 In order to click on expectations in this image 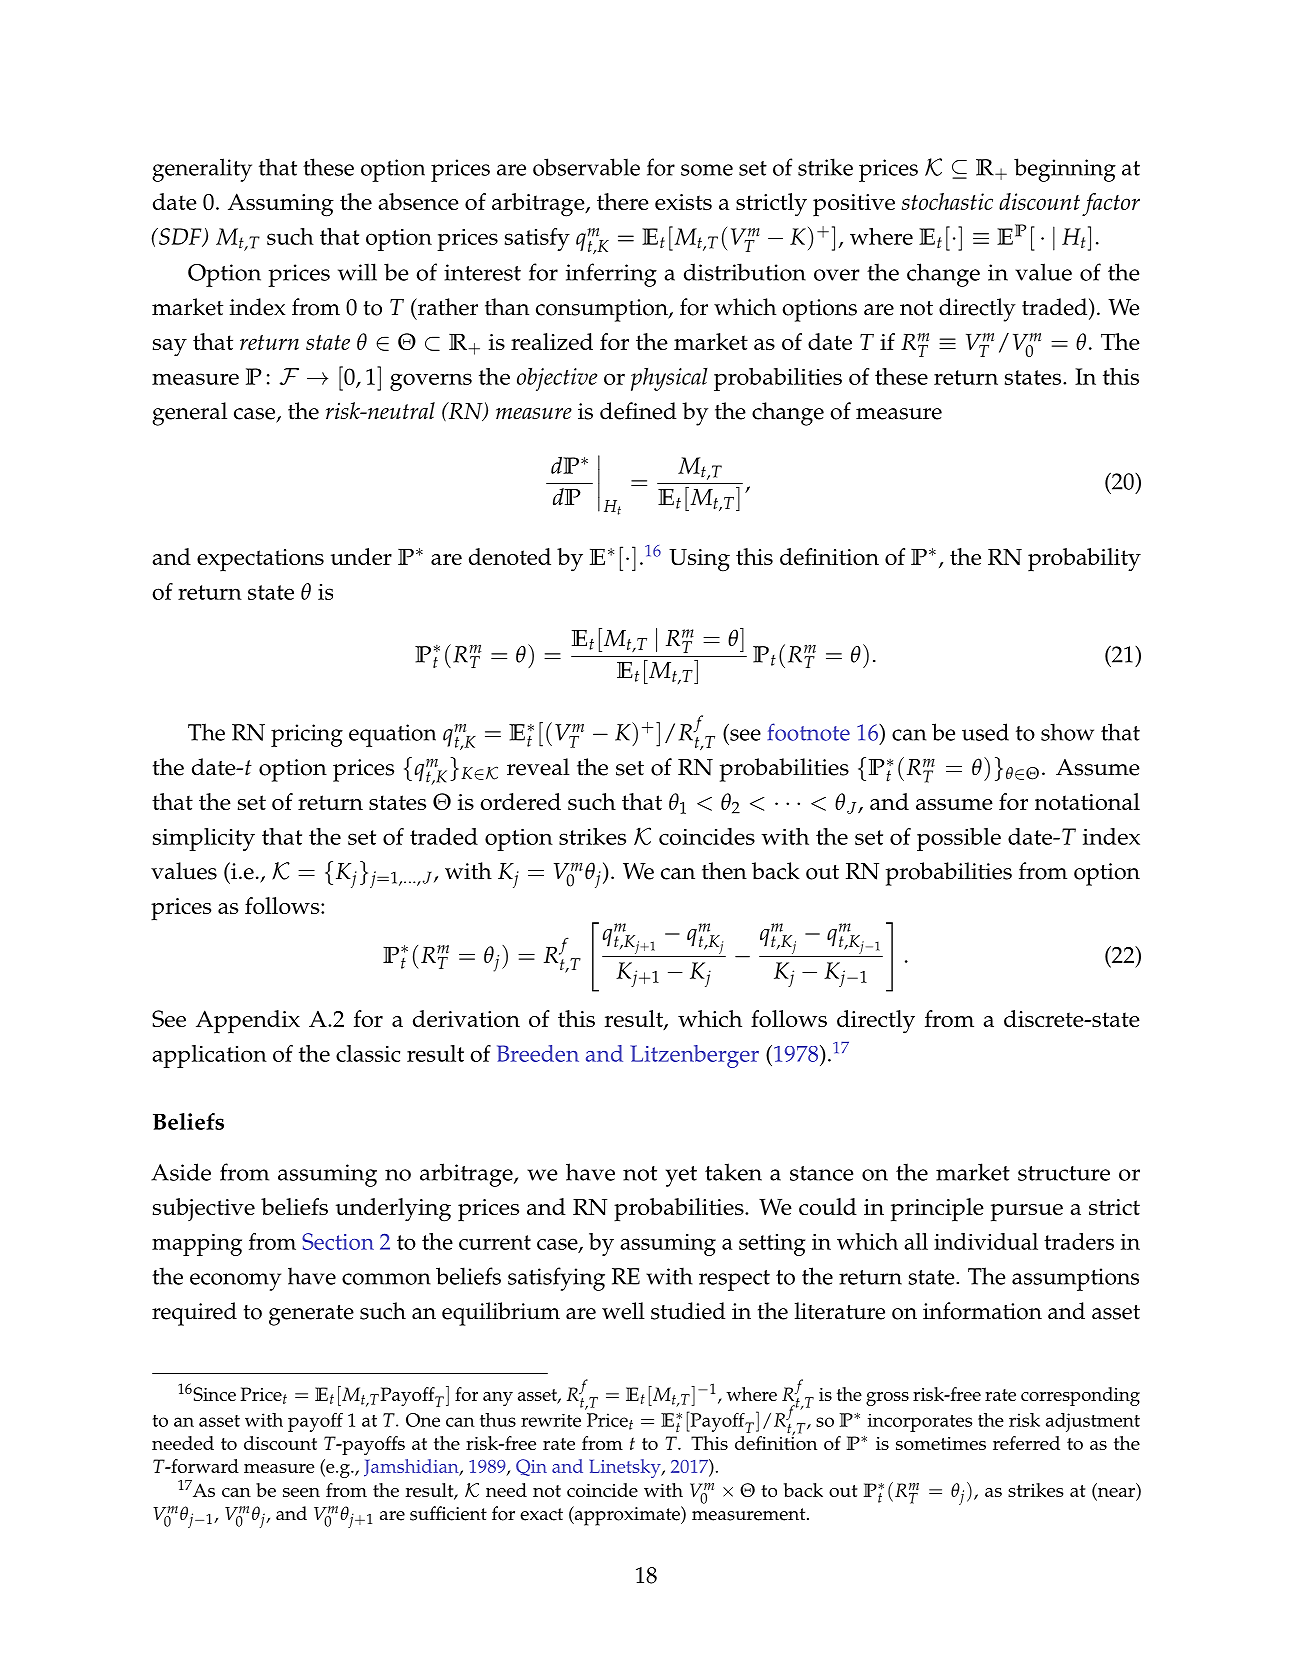, I will do `click(260, 560)`.
